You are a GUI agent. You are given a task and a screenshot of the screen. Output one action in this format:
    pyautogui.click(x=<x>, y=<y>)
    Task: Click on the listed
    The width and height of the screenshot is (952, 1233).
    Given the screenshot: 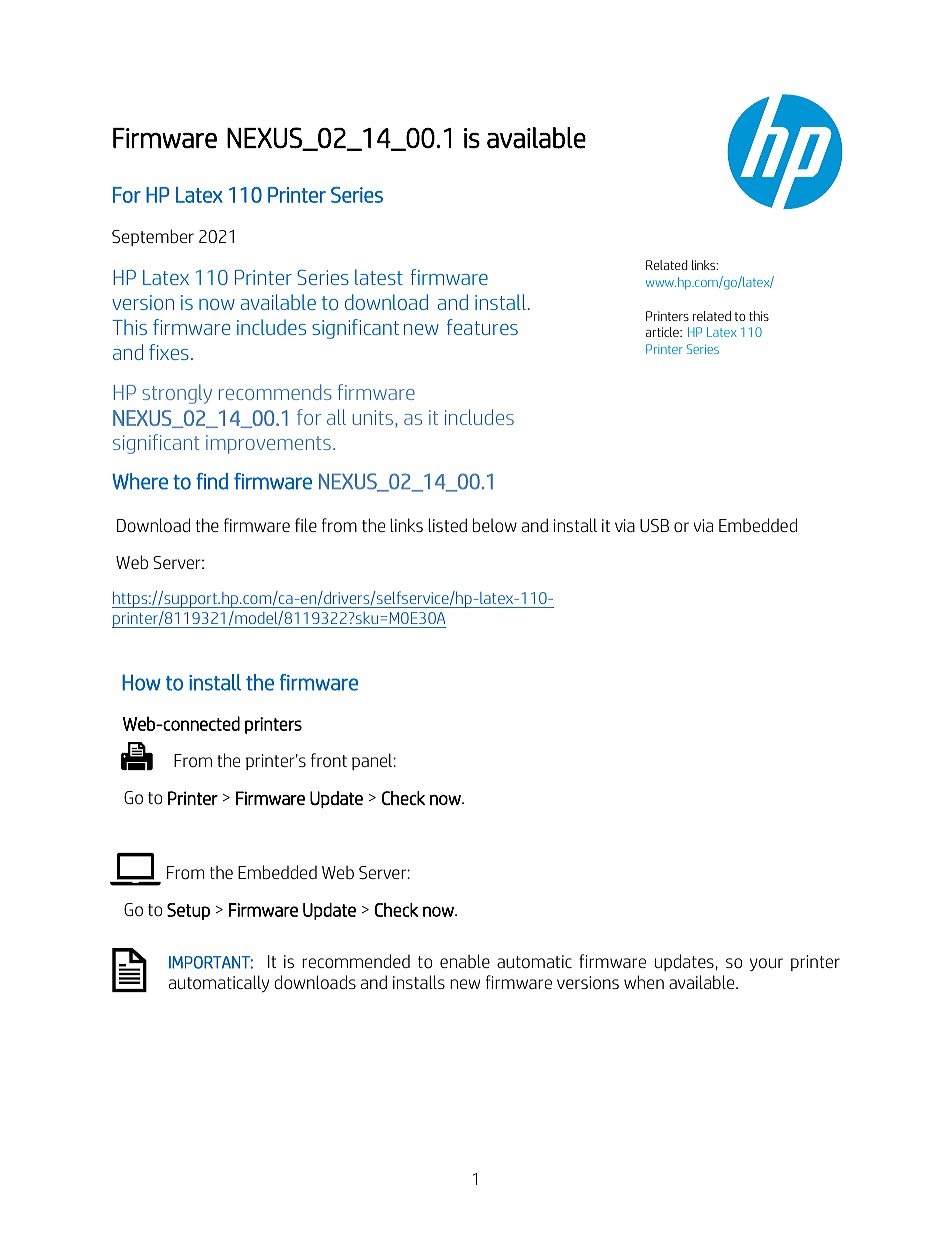 What is the action you would take?
    pyautogui.click(x=447, y=525)
